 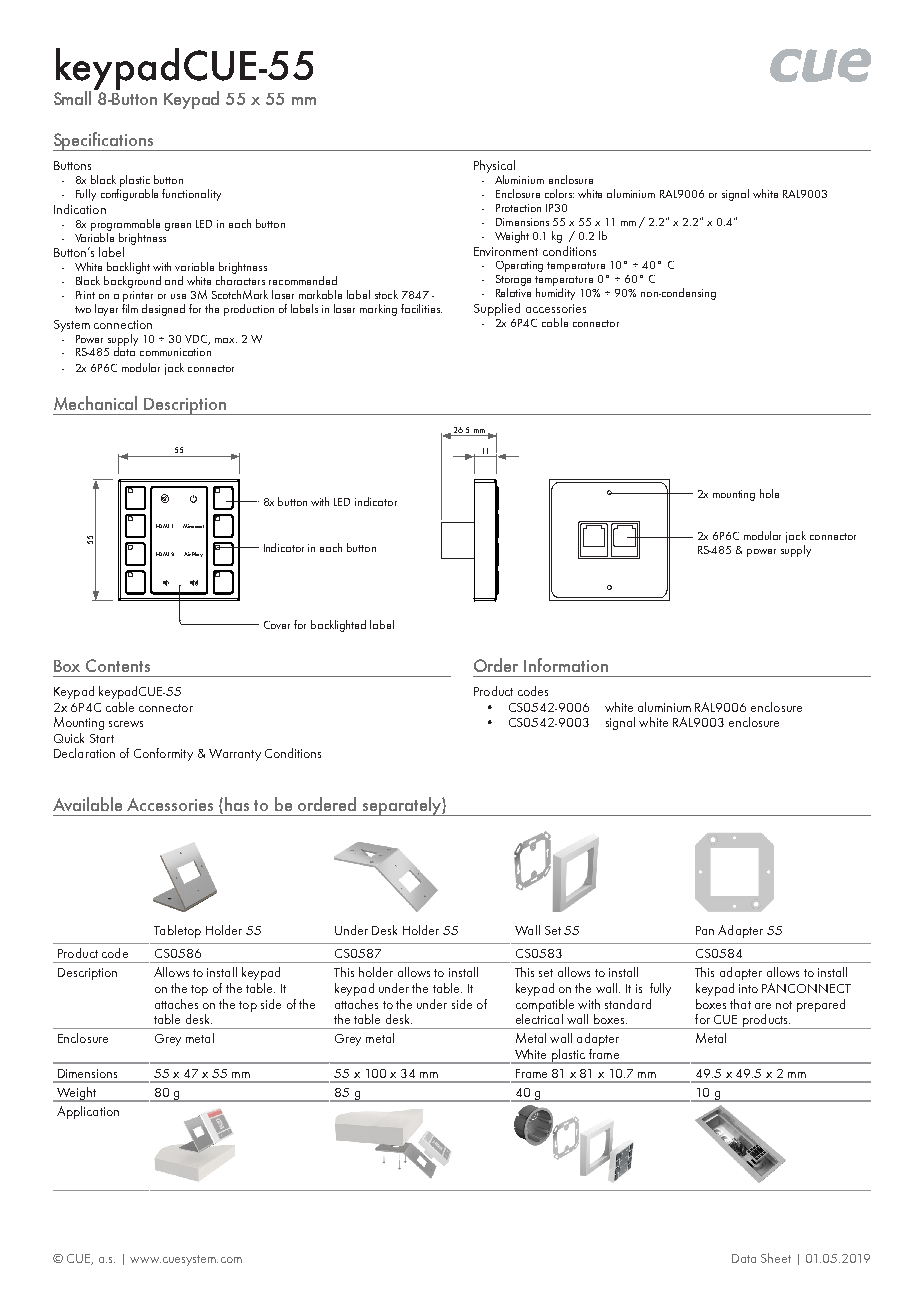 What do you see at coordinates (421, 308) in the page?
I see `facilities` at bounding box center [421, 308].
